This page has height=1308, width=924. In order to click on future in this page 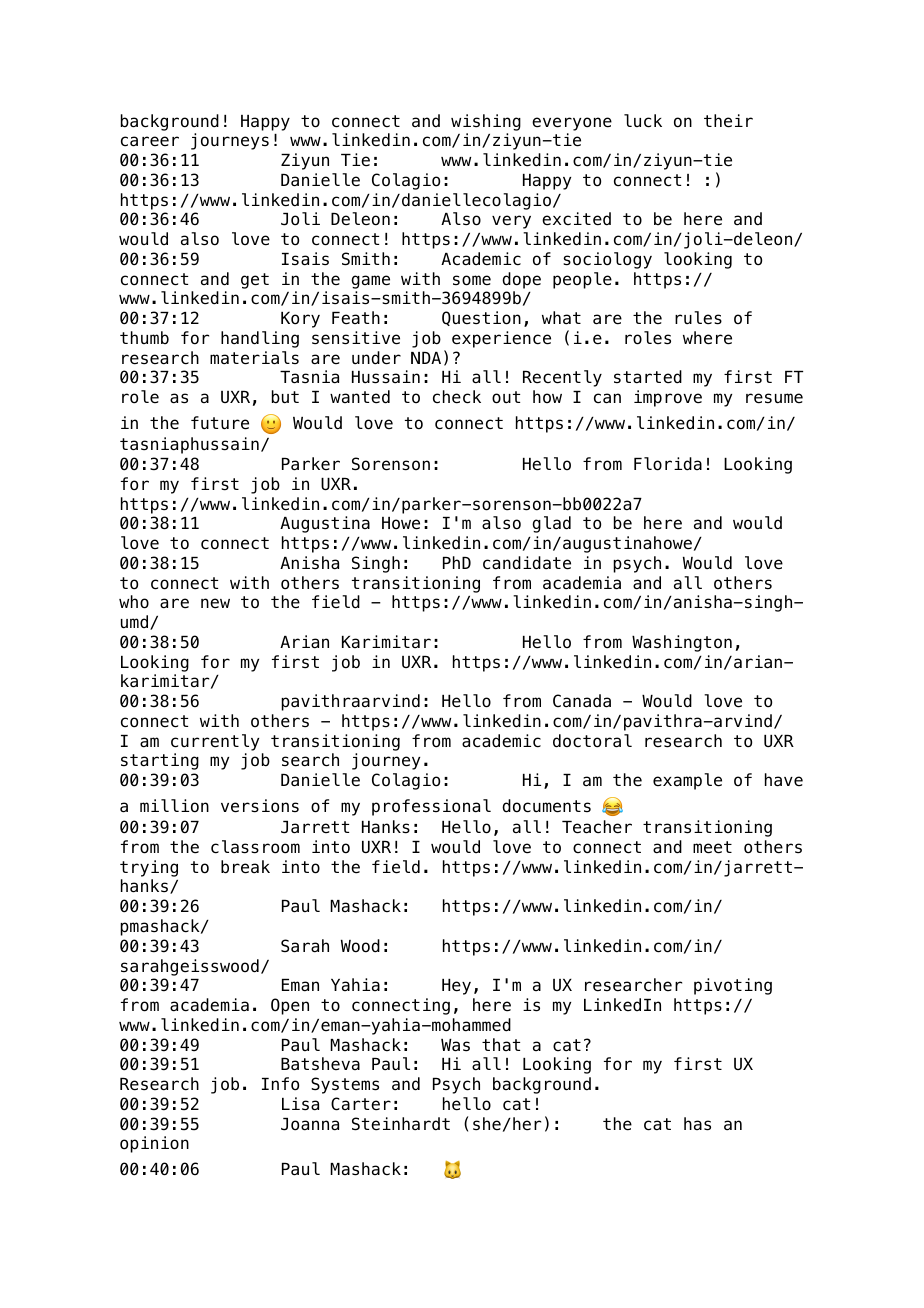, I will do `click(220, 423)`.
